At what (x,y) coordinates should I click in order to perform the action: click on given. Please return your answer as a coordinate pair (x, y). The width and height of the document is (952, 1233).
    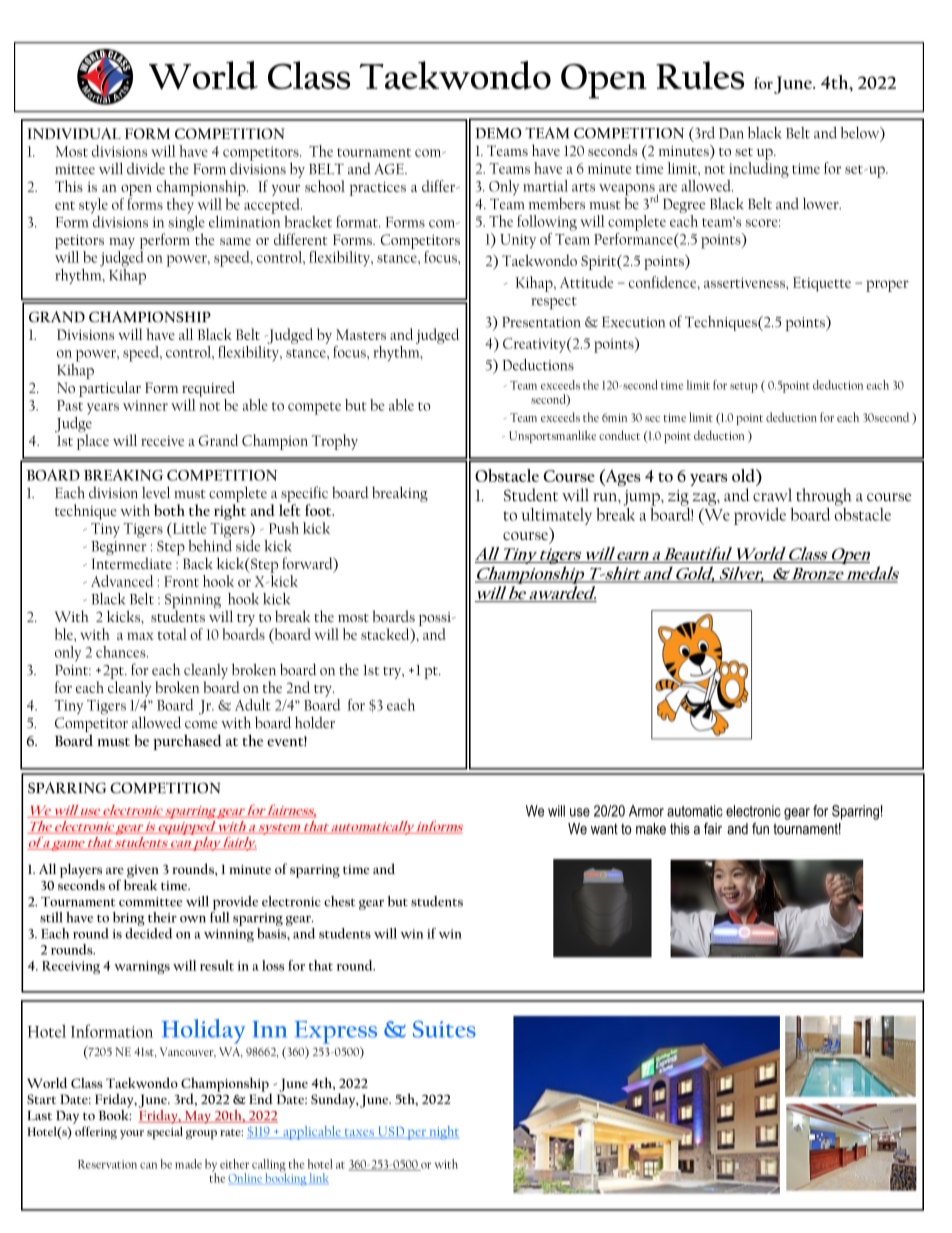
    Looking at the image, I should click on (143, 871).
